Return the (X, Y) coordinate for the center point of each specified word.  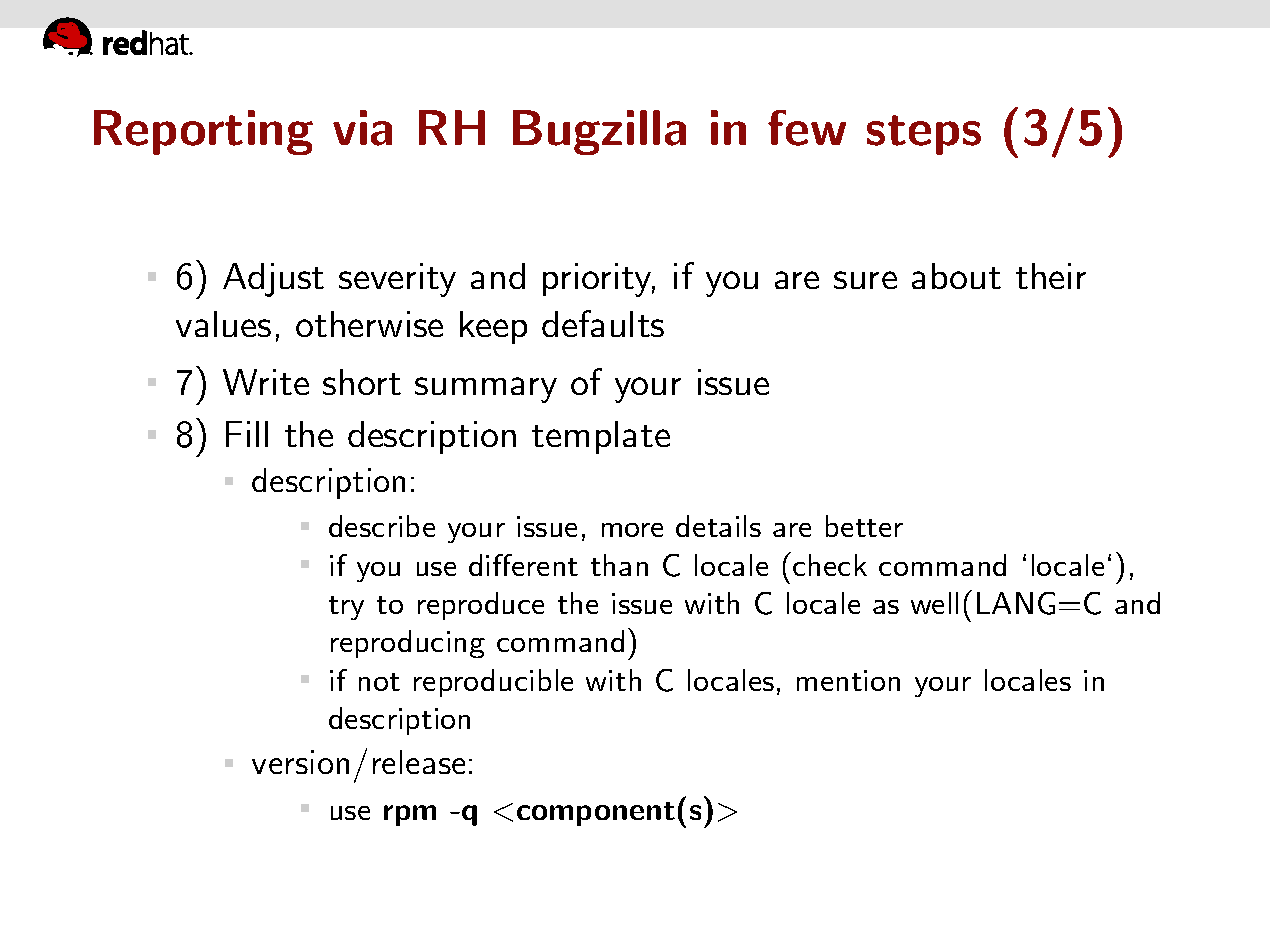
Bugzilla (599, 132)
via (362, 128)
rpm (410, 815)
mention (848, 680)
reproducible (493, 683)
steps (924, 135)
